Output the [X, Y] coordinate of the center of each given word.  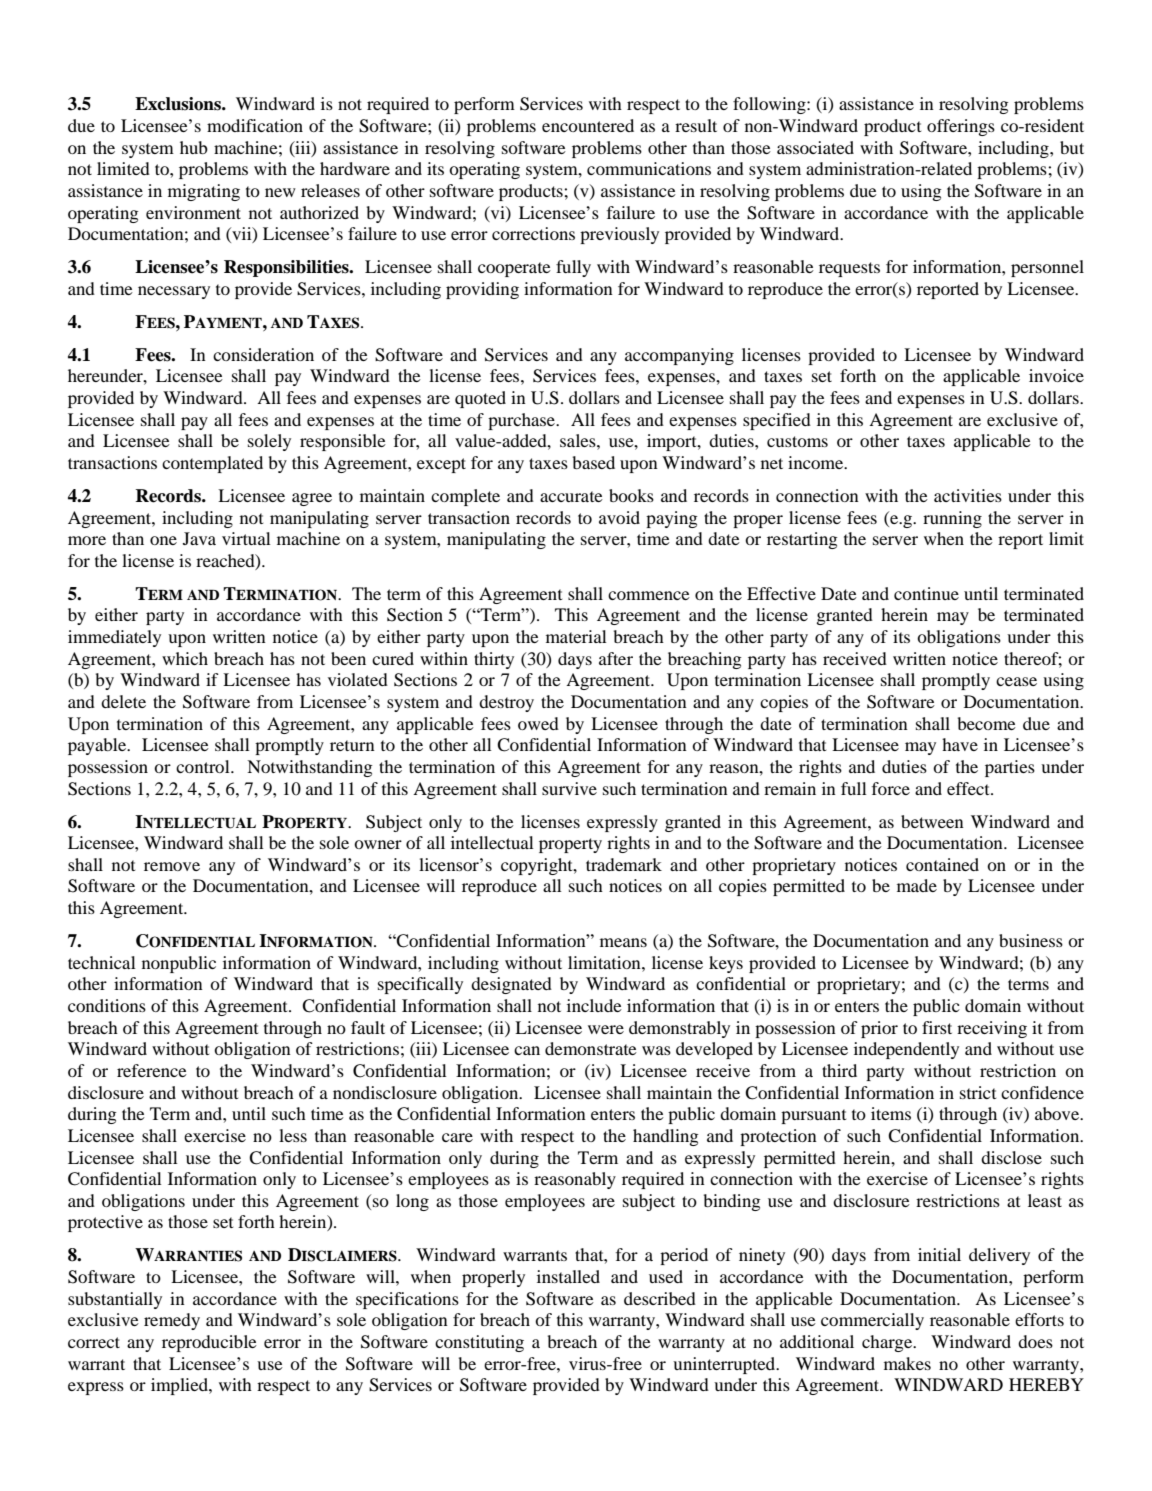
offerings [961, 127]
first [937, 1027]
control [204, 766]
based [594, 462]
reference [152, 1070]
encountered [588, 125]
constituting [479, 1343]
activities [968, 495]
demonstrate [591, 1048]
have [960, 744]
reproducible [209, 1343]
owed [538, 723]
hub [194, 147]
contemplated [212, 464]
